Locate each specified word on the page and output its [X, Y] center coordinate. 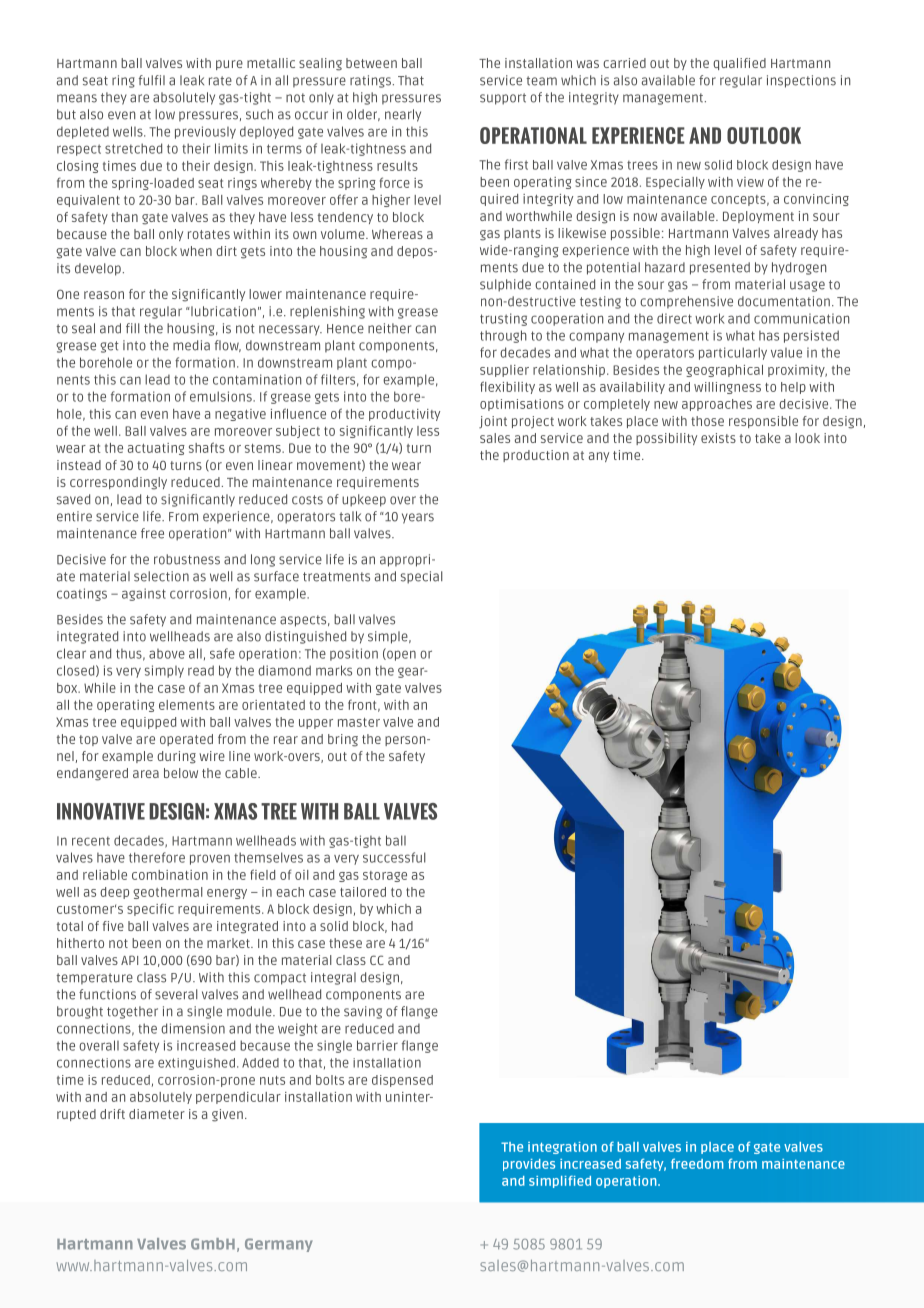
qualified [739, 64]
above [167, 654]
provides [529, 1165]
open [400, 654]
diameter [157, 1114]
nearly [403, 115]
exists [718, 438]
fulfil [152, 80]
